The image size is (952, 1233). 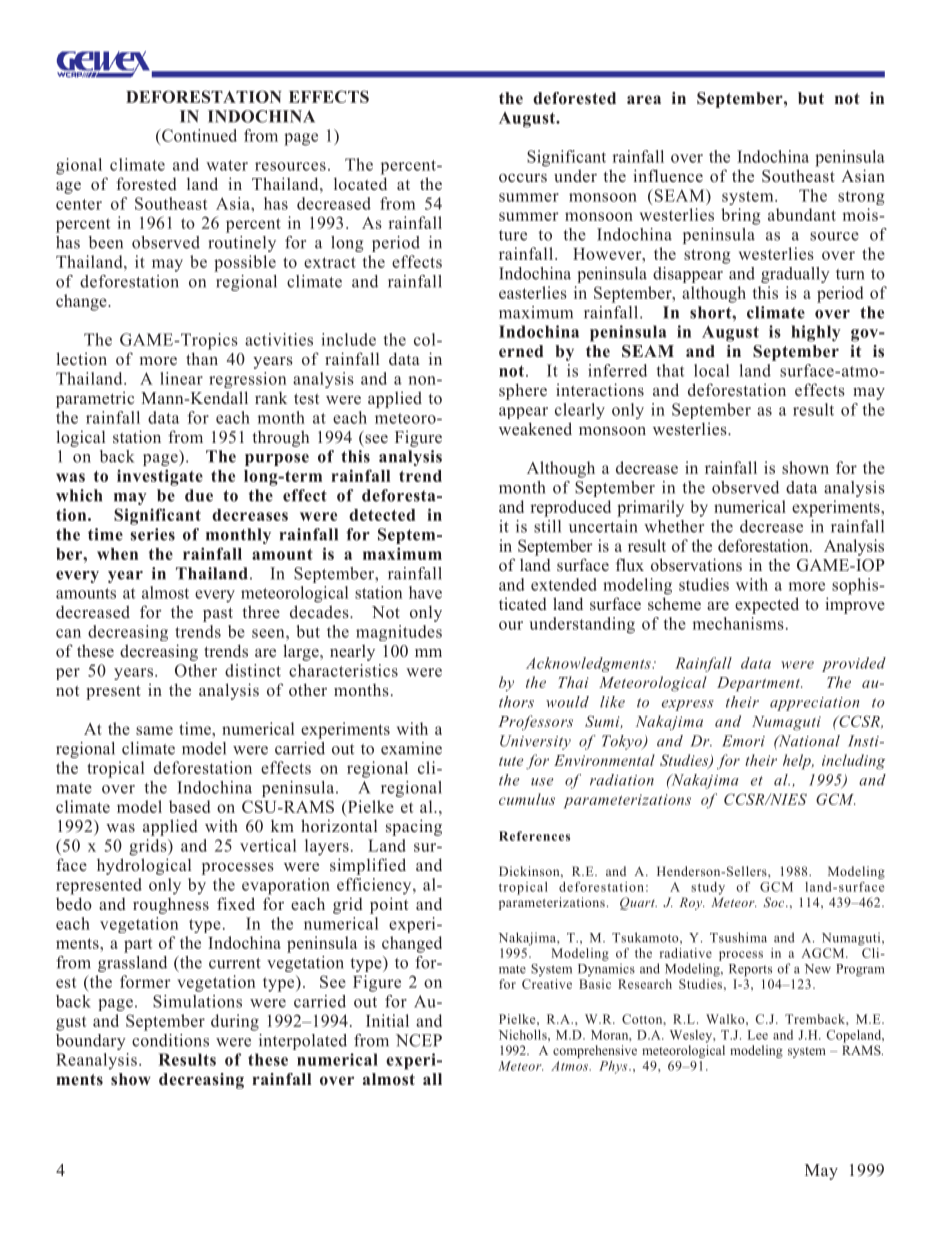 What do you see at coordinates (711, 370) in the image?
I see `local` at bounding box center [711, 370].
